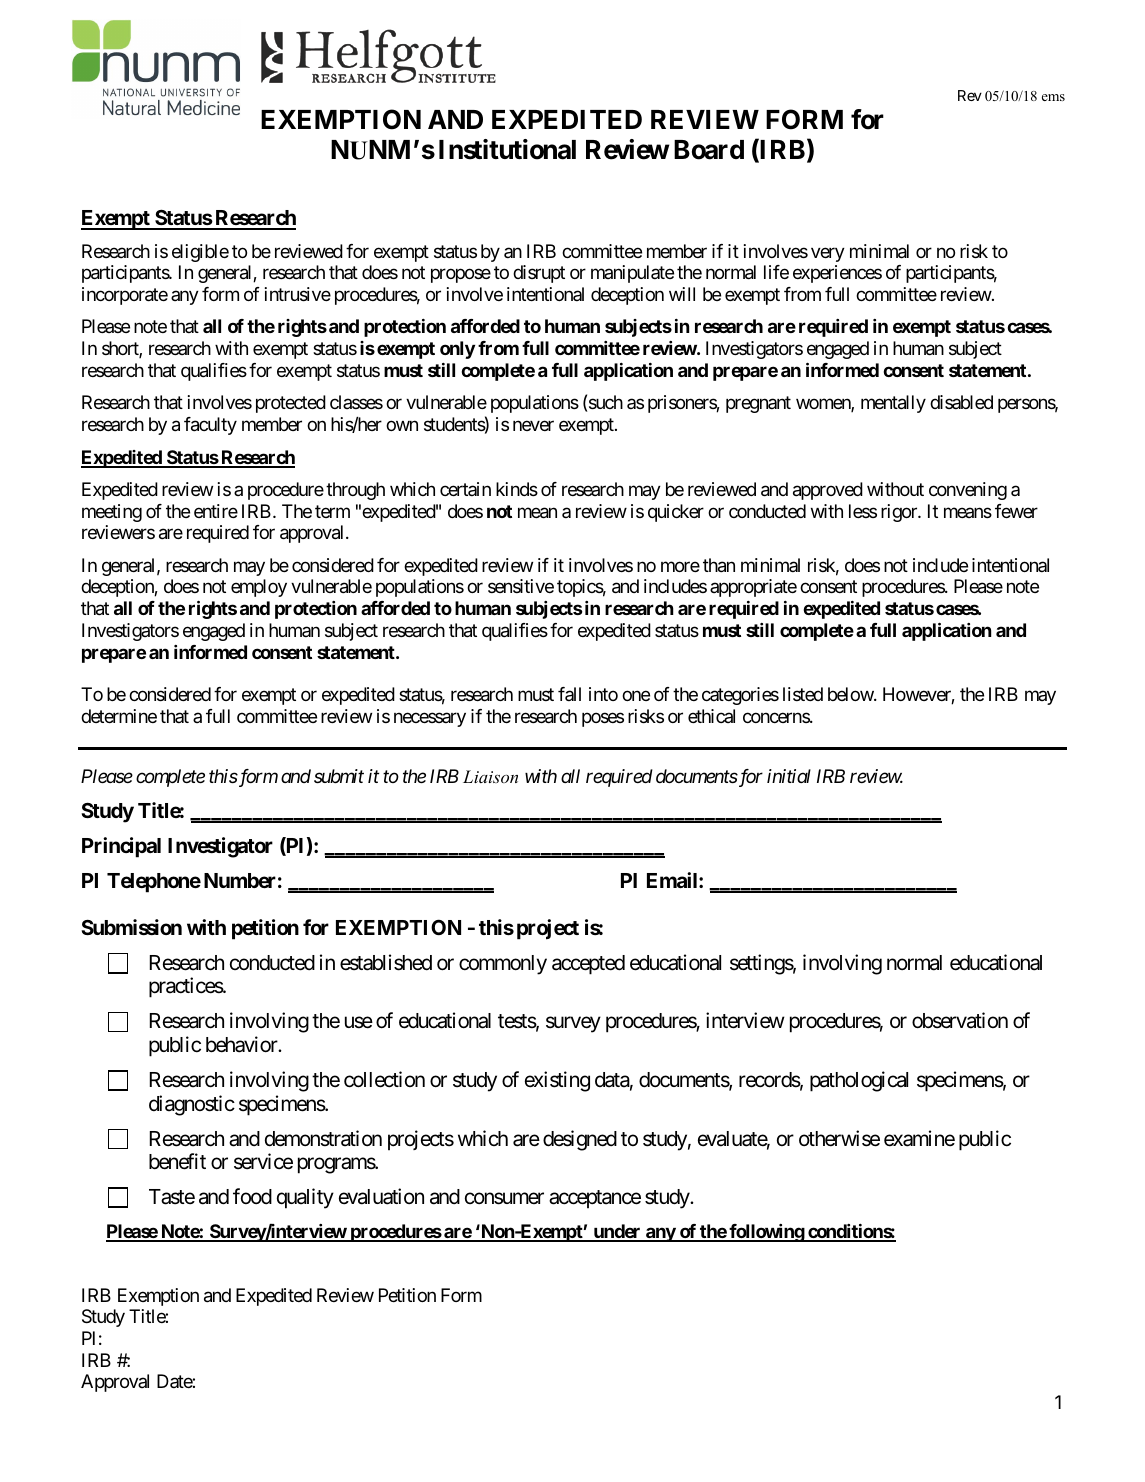 The image size is (1145, 1482). I want to click on sensitive, so click(521, 586).
